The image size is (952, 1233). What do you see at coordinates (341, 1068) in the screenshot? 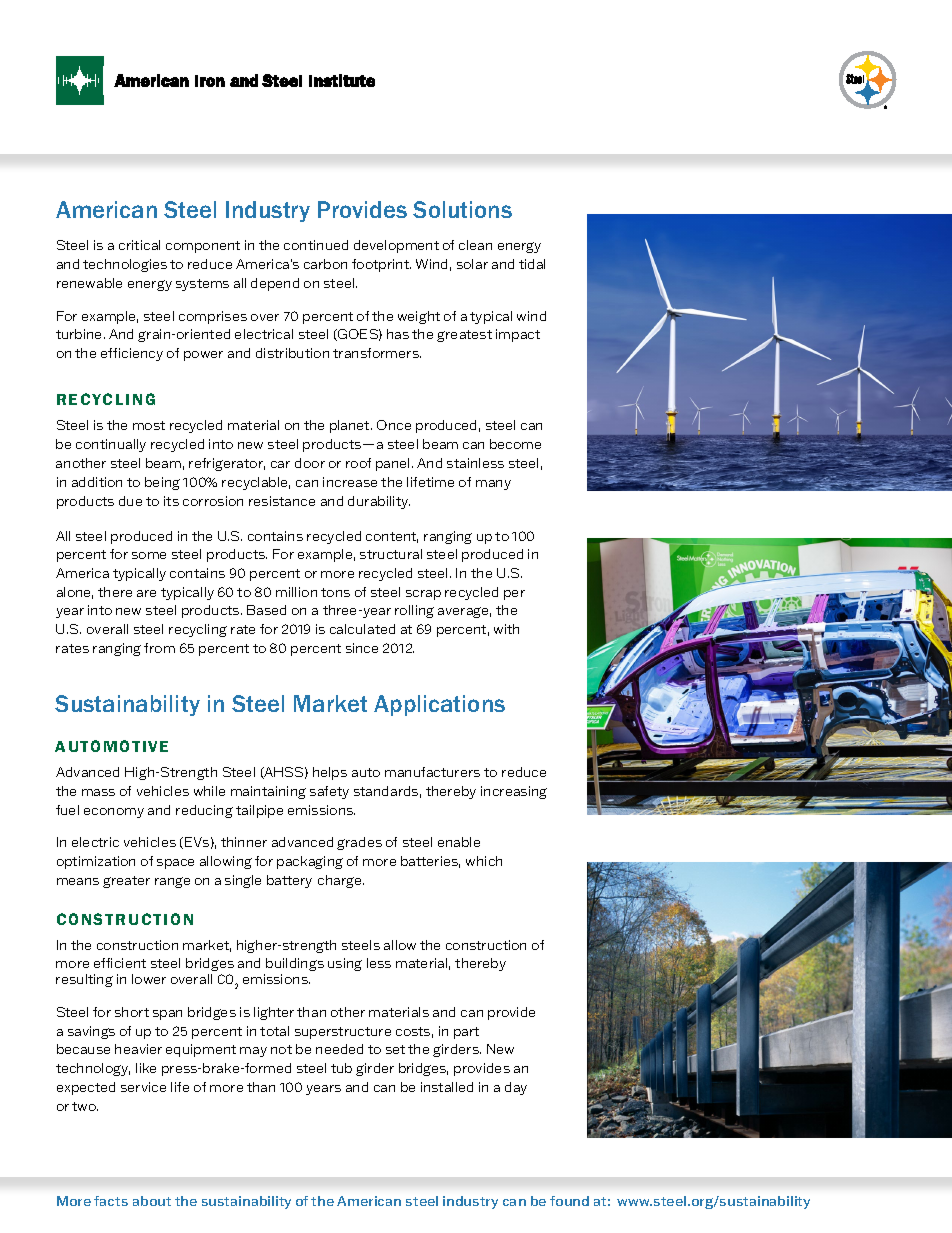
I see `tub` at bounding box center [341, 1068].
